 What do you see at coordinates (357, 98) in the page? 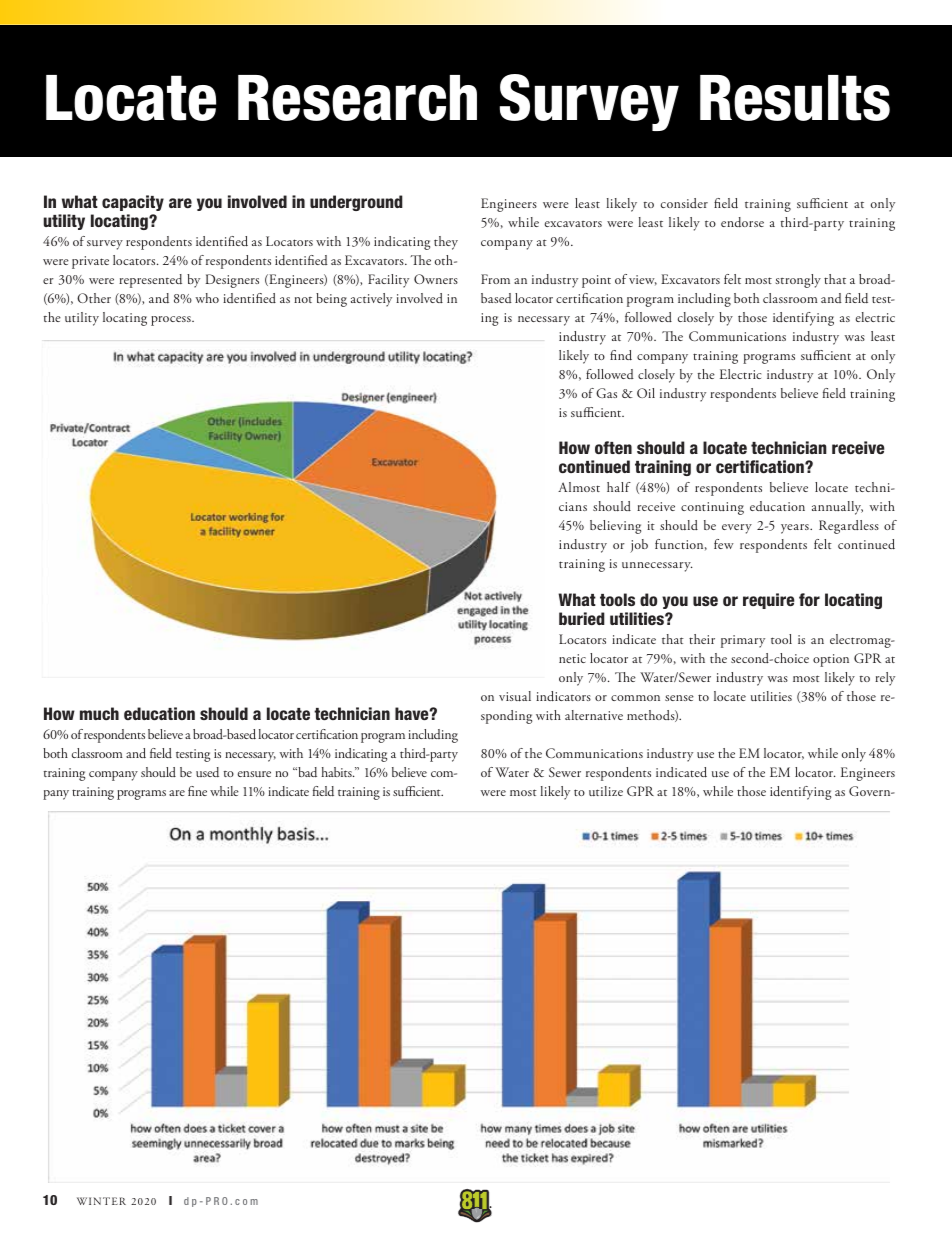
I see `Research` at bounding box center [357, 98].
